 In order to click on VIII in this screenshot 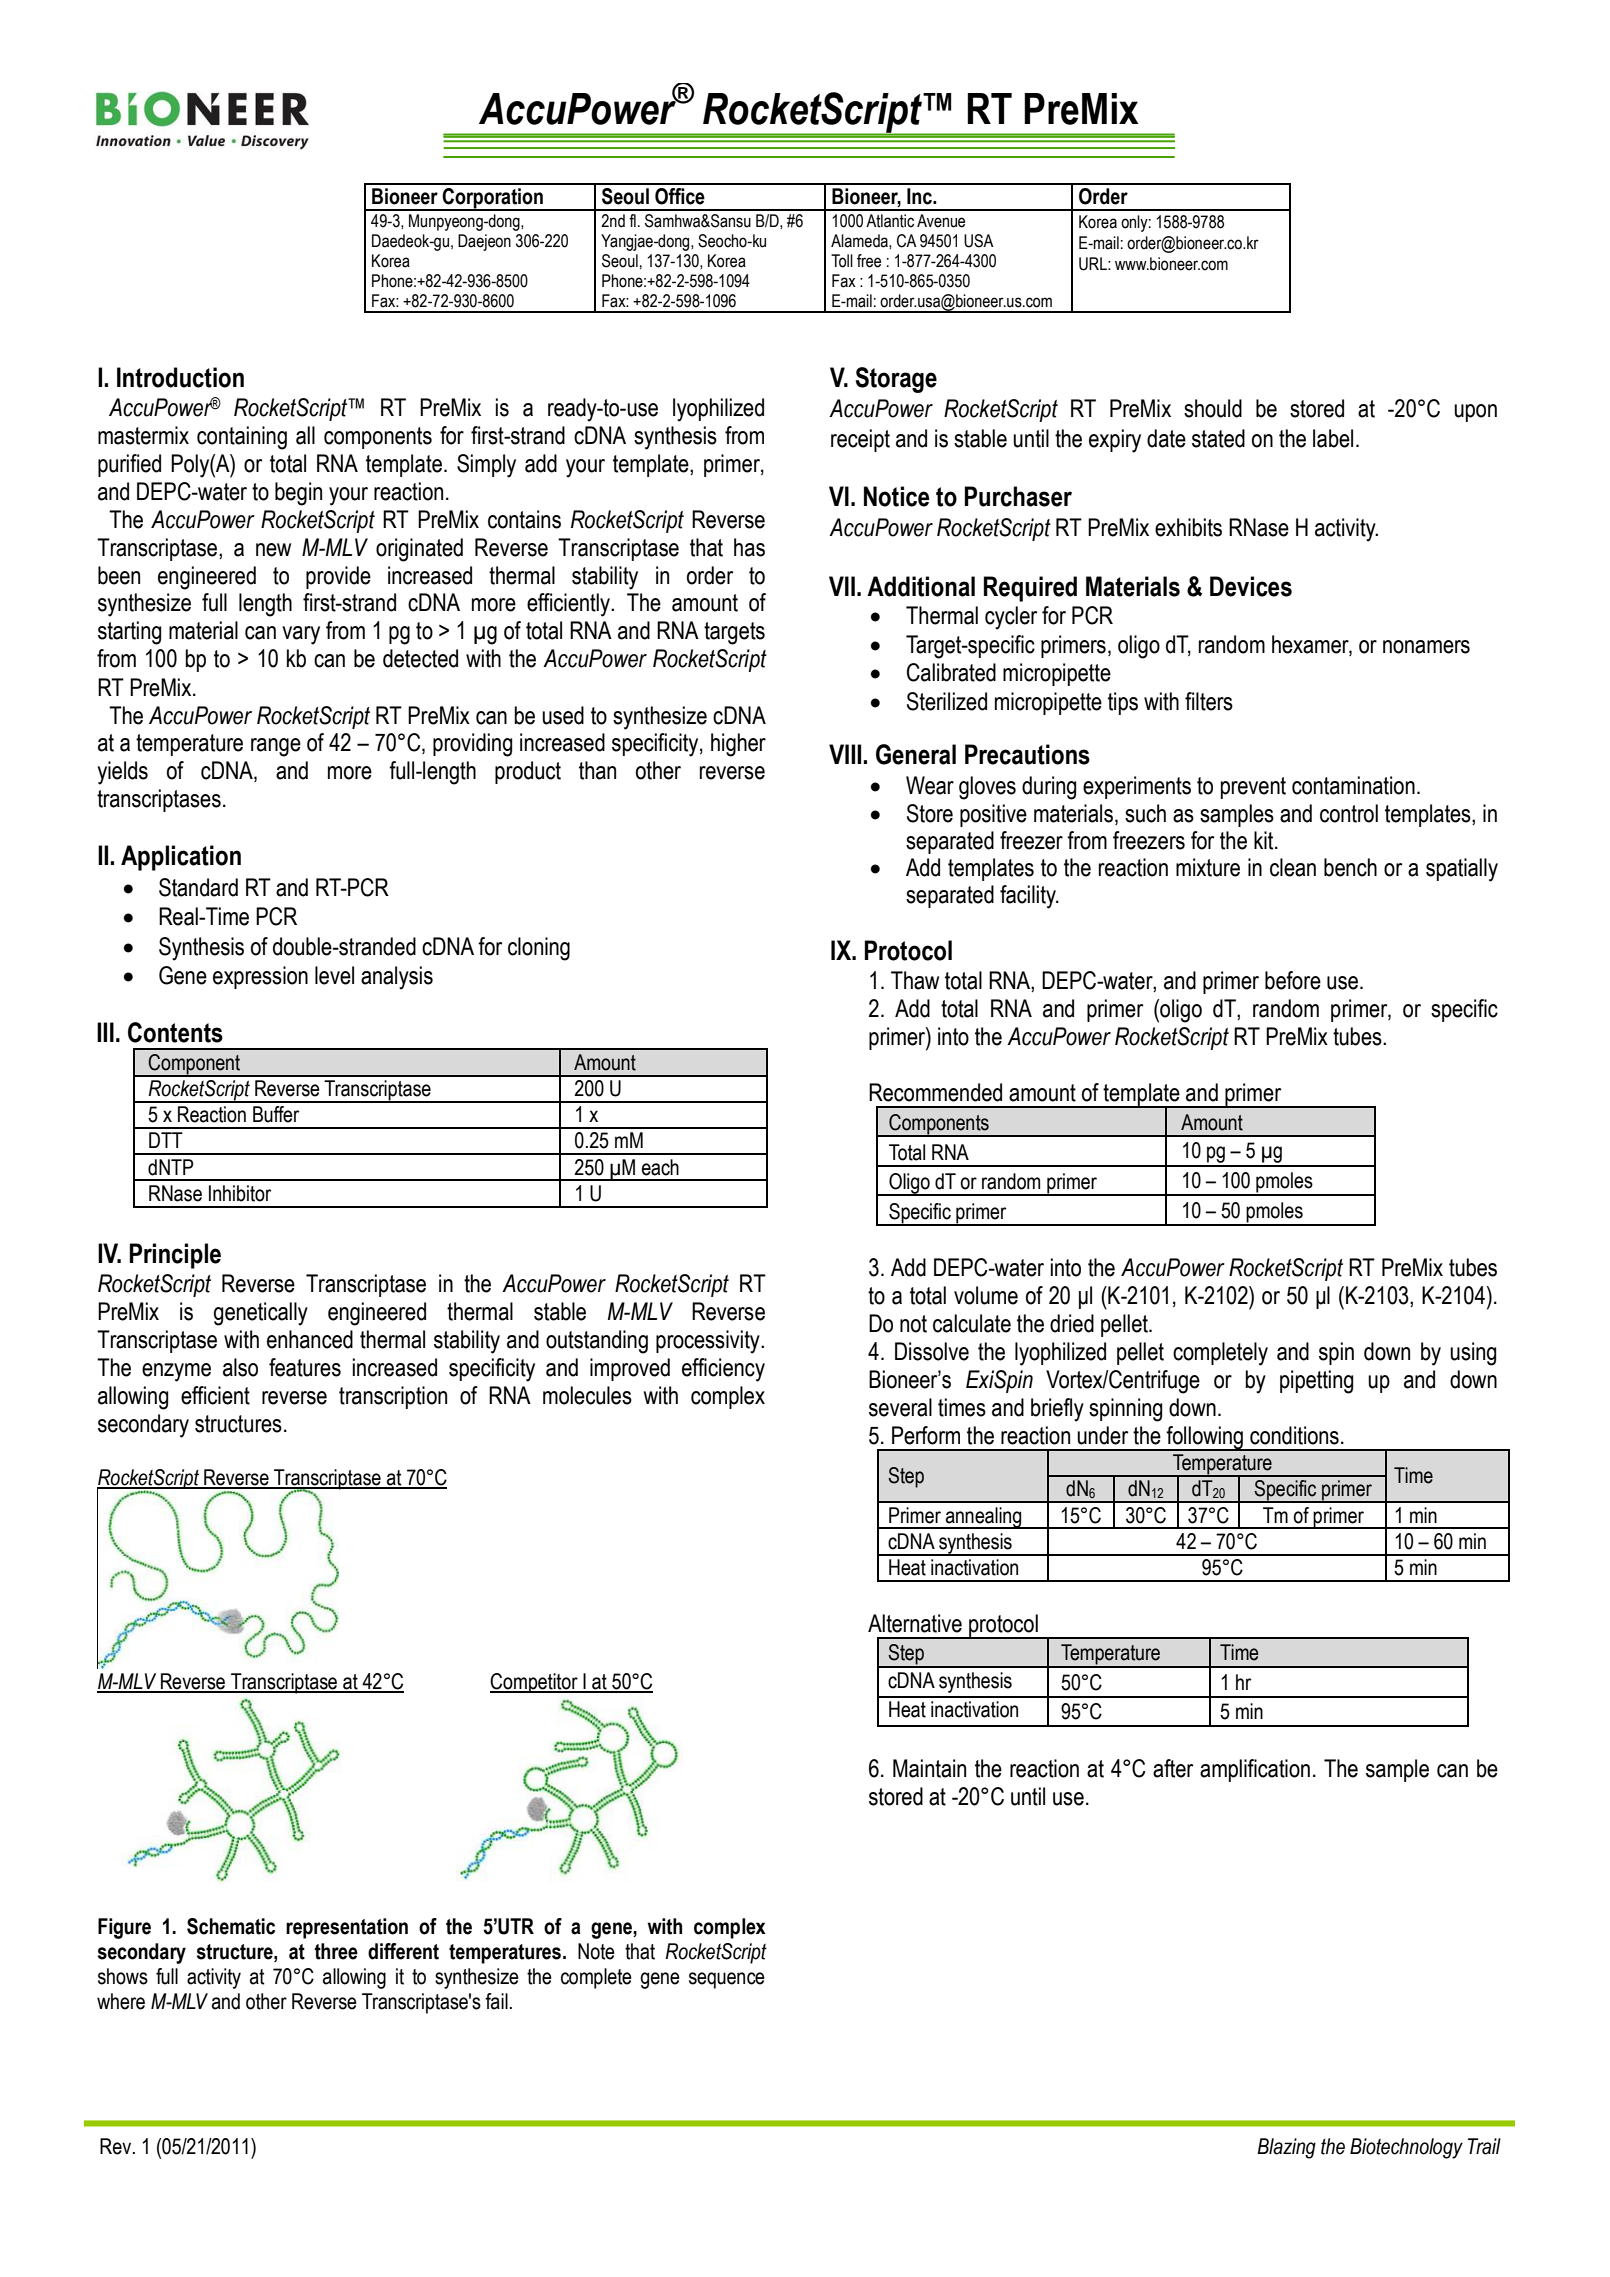, I will do `click(846, 754)`.
